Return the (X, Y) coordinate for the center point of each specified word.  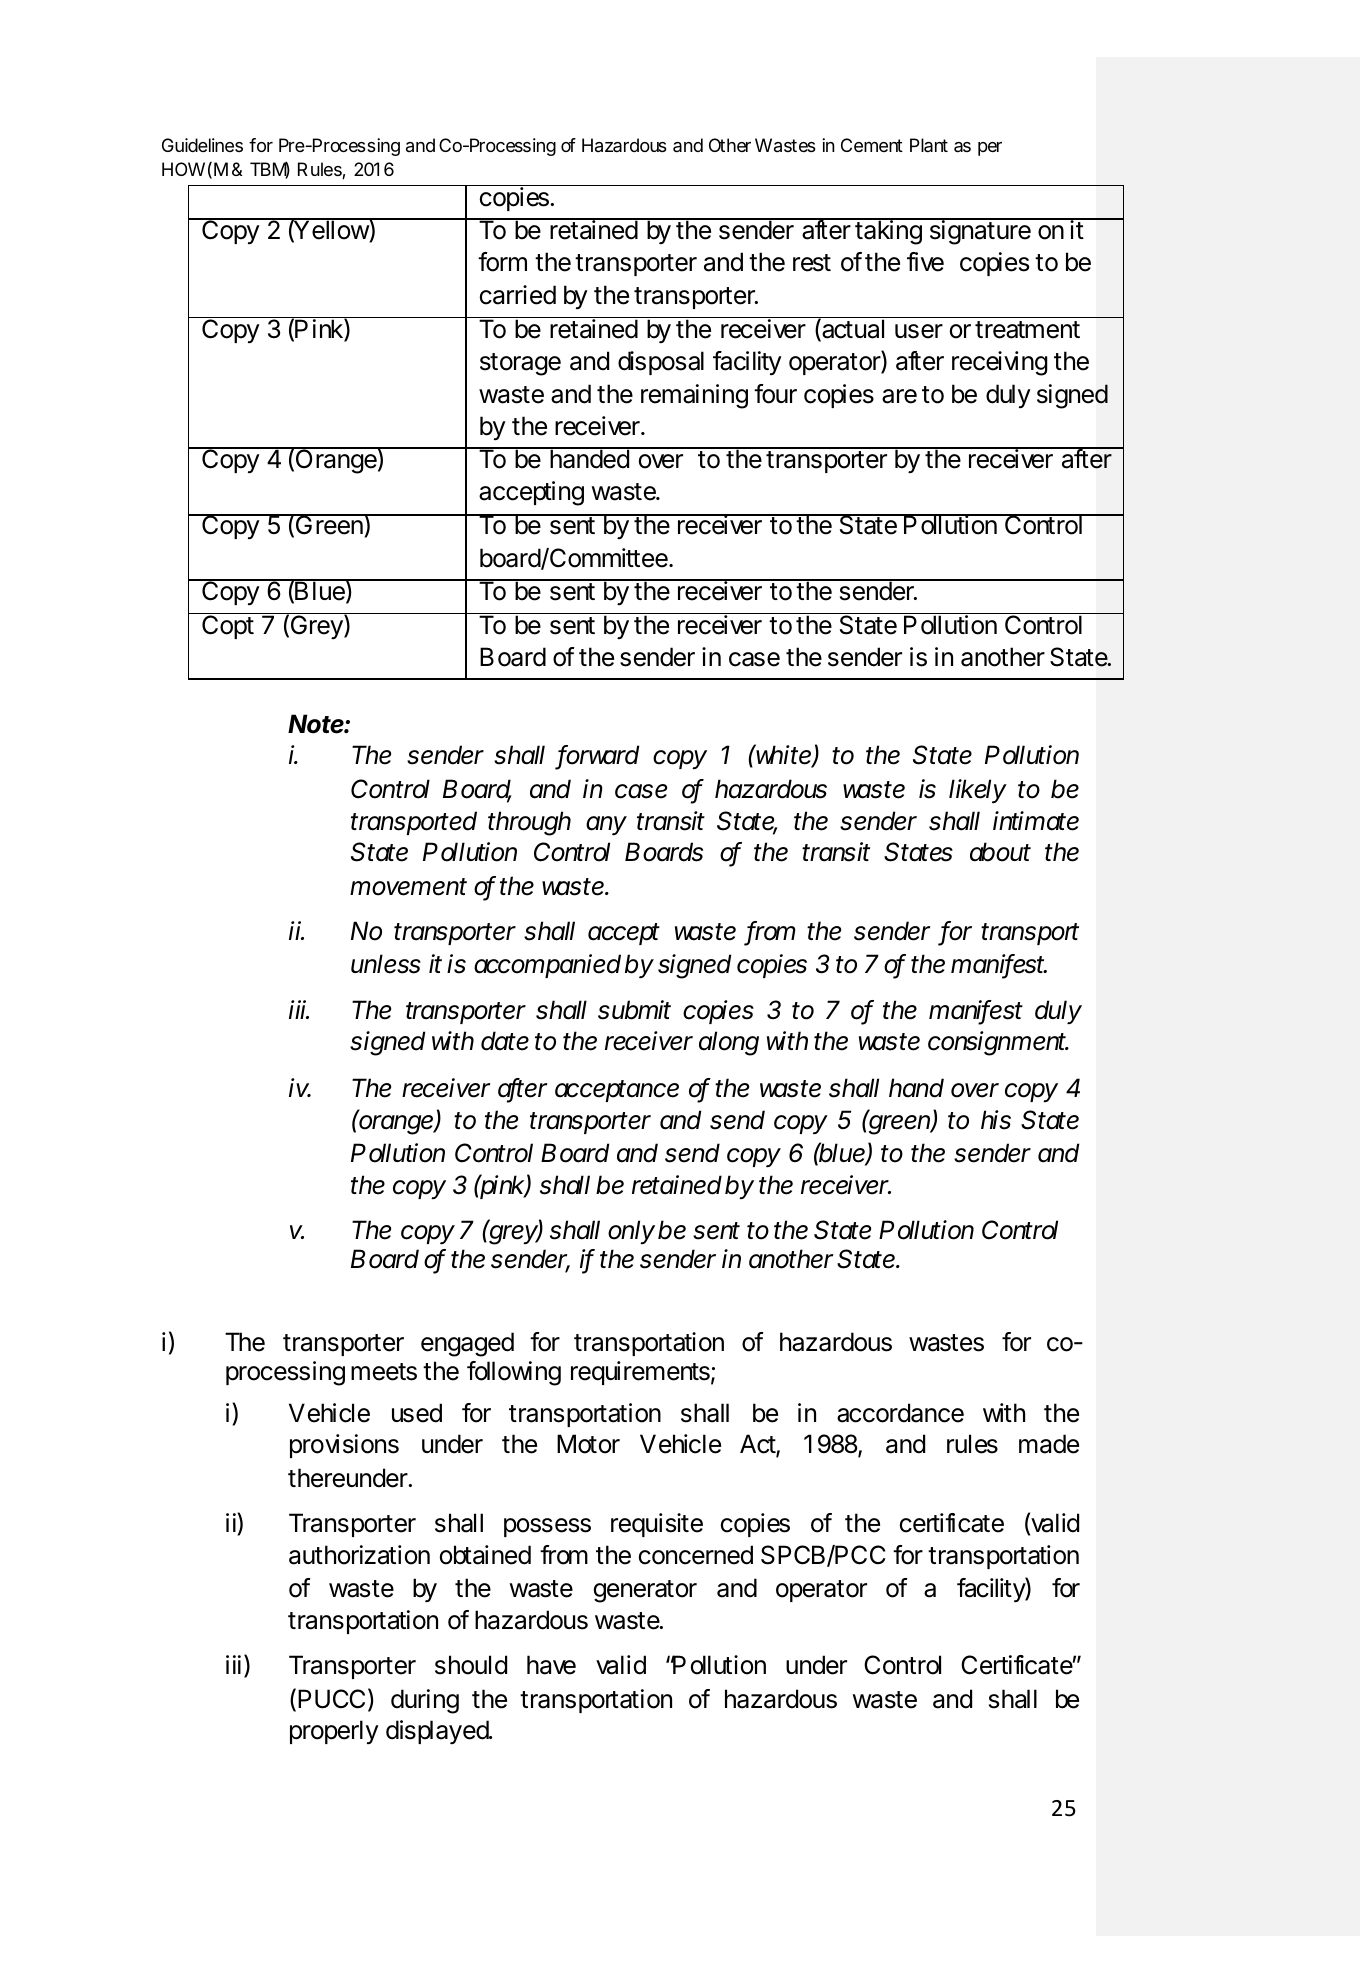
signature (980, 232)
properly (334, 1732)
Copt (227, 626)
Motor (588, 1444)
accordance (900, 1413)
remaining (694, 396)
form (502, 262)
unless (386, 964)
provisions (344, 1446)
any (606, 826)
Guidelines (202, 145)
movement (408, 887)
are (899, 396)
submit (634, 1010)
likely (978, 791)
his (996, 1120)
